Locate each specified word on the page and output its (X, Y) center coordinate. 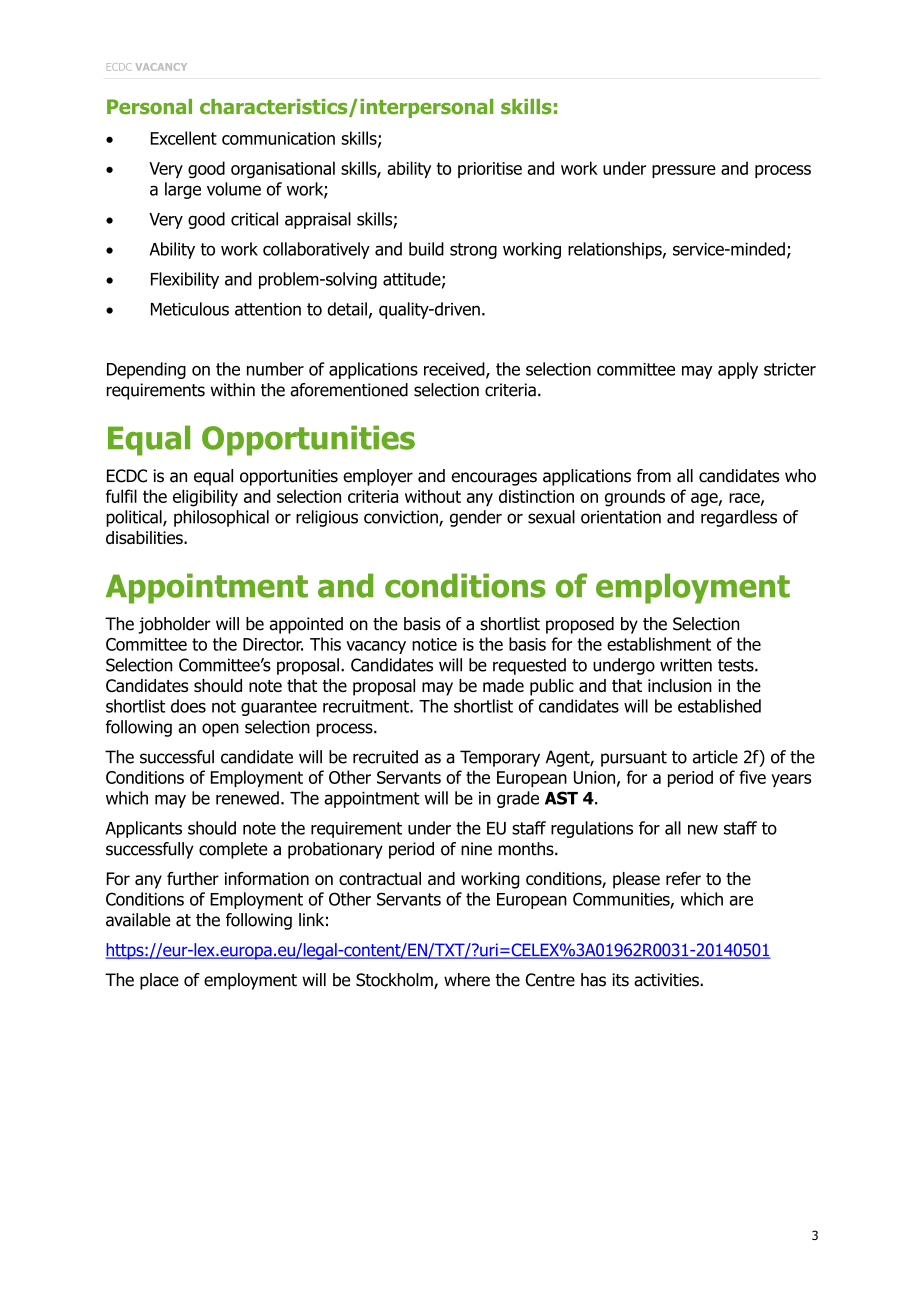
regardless (739, 518)
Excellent (184, 138)
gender (476, 518)
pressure (684, 171)
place (159, 981)
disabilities (145, 537)
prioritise (490, 170)
